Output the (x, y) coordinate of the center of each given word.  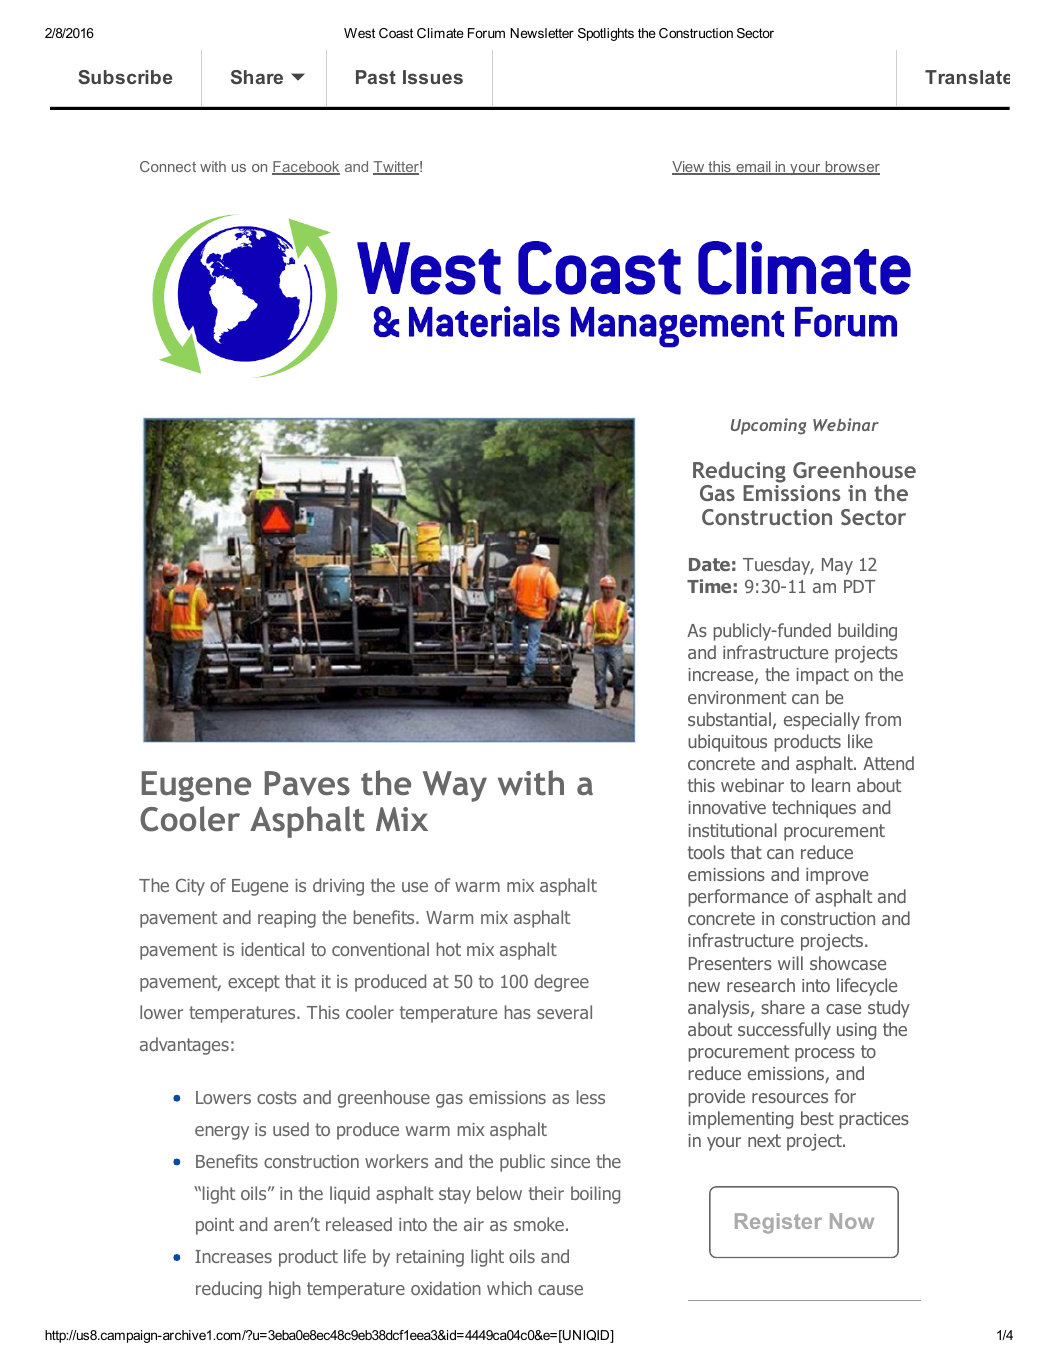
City (190, 887)
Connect (168, 166)
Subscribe (125, 77)
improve (837, 876)
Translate (967, 77)
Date (709, 564)
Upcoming (768, 426)
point (215, 1226)
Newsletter (542, 33)
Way (455, 786)
